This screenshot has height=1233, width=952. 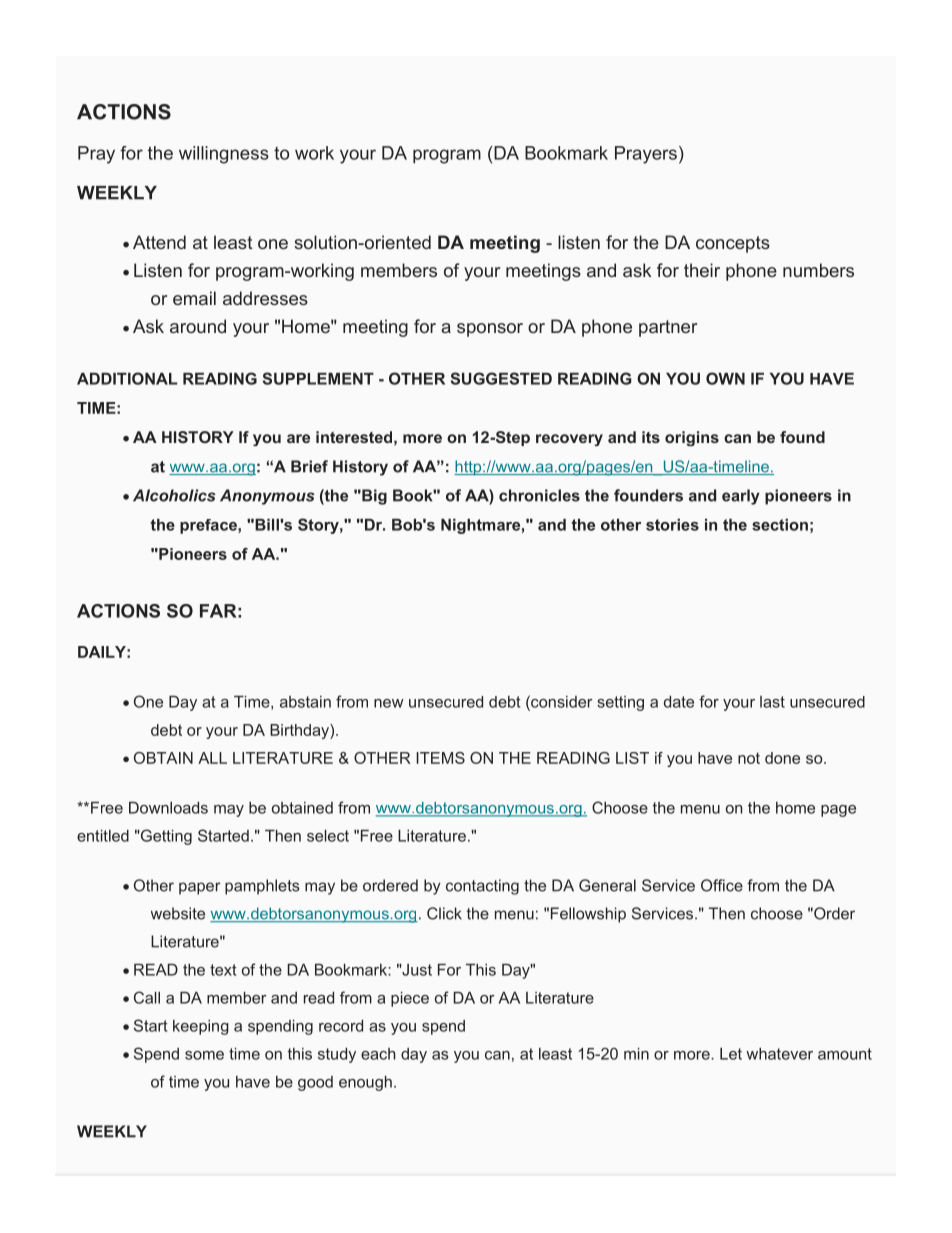 What do you see at coordinates (501, 378) in the screenshot?
I see `SUGGESTED` at bounding box center [501, 378].
